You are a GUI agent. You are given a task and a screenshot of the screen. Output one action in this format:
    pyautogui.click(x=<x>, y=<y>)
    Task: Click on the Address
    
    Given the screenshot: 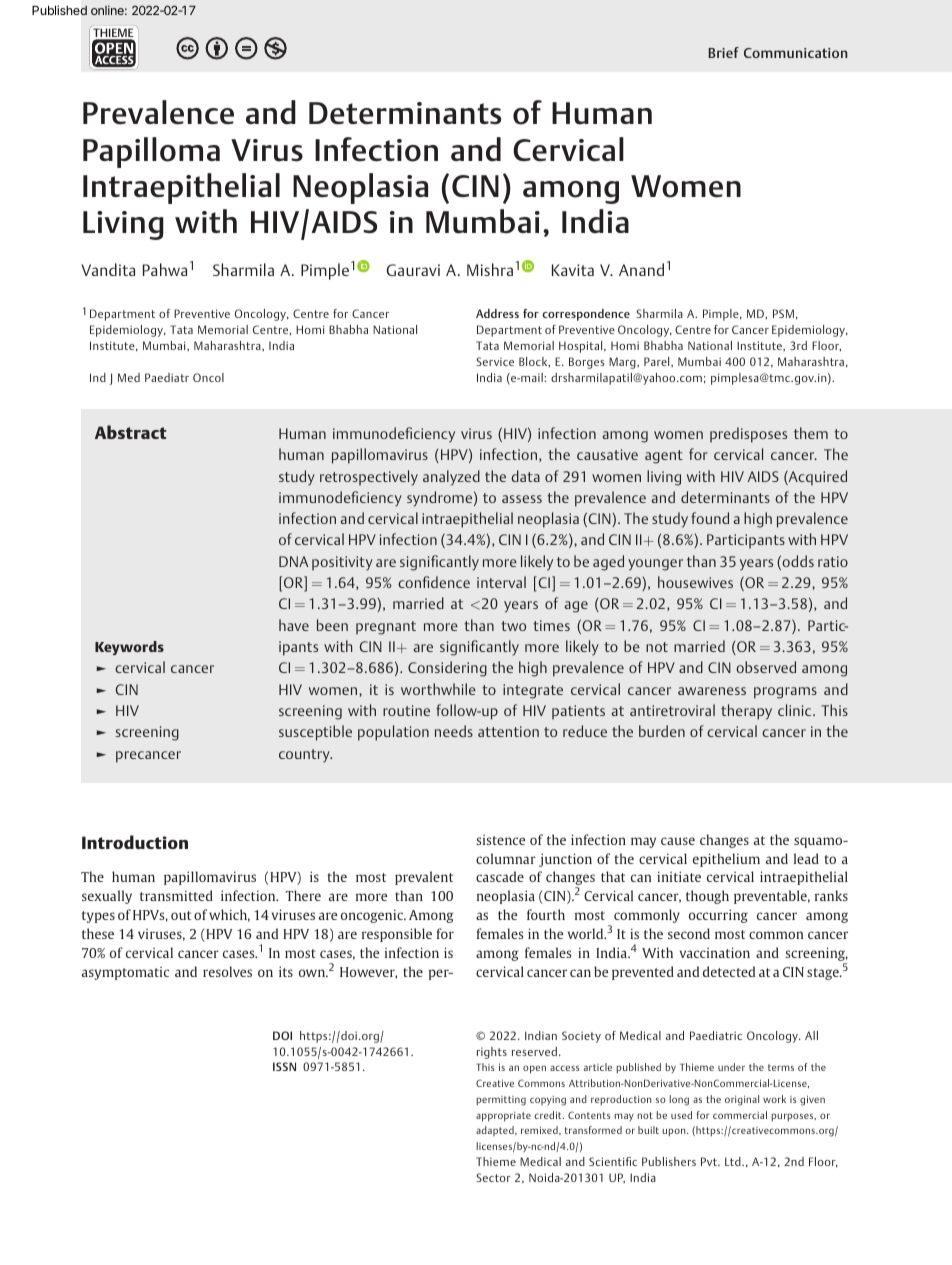 What is the action you would take?
    pyautogui.click(x=497, y=313)
